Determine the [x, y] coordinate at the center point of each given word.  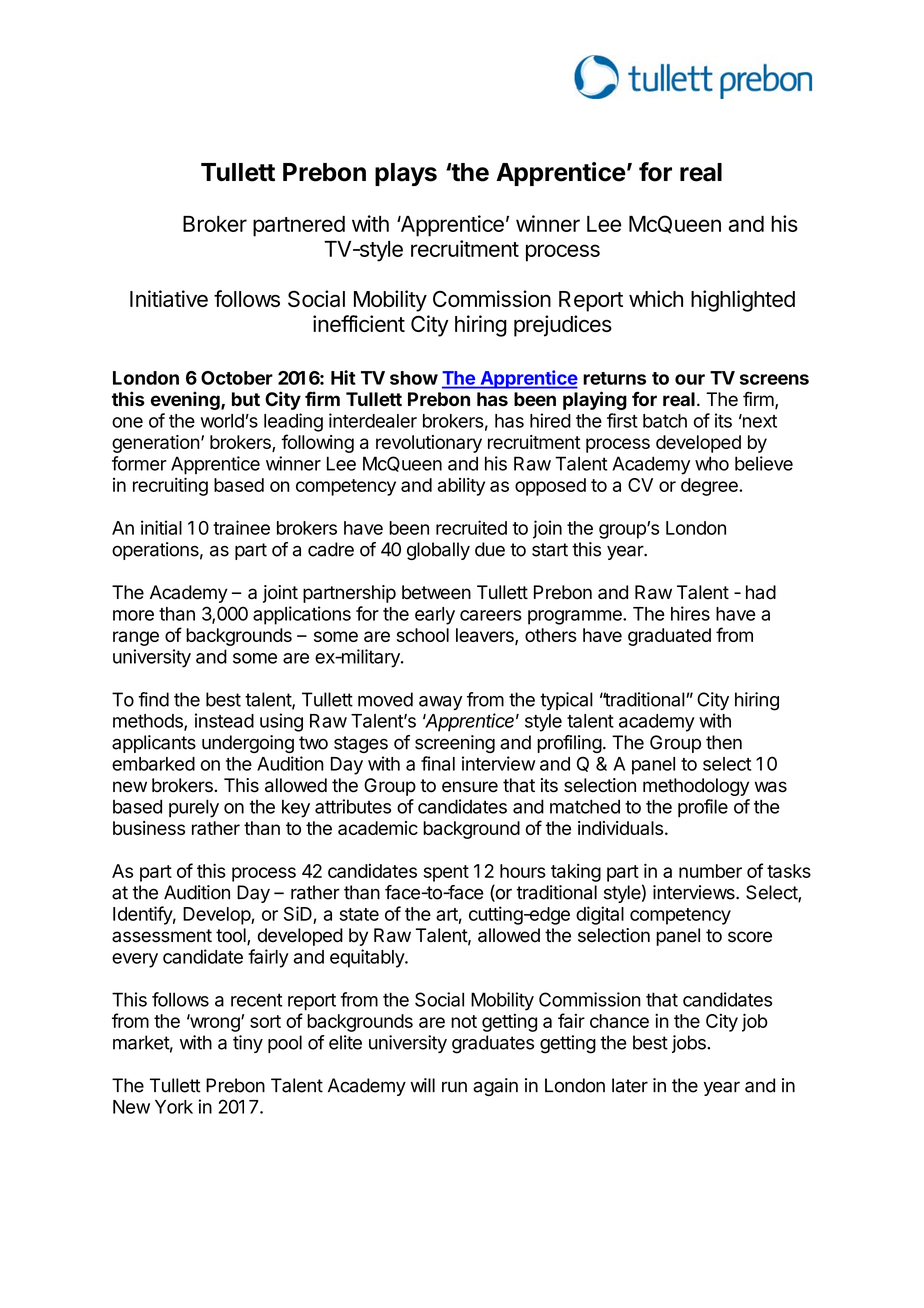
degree [710, 487]
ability [461, 486]
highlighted [743, 301]
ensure [470, 787]
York [174, 1107]
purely [194, 808]
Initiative [169, 298]
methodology [696, 787]
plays [406, 174]
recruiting [170, 486]
